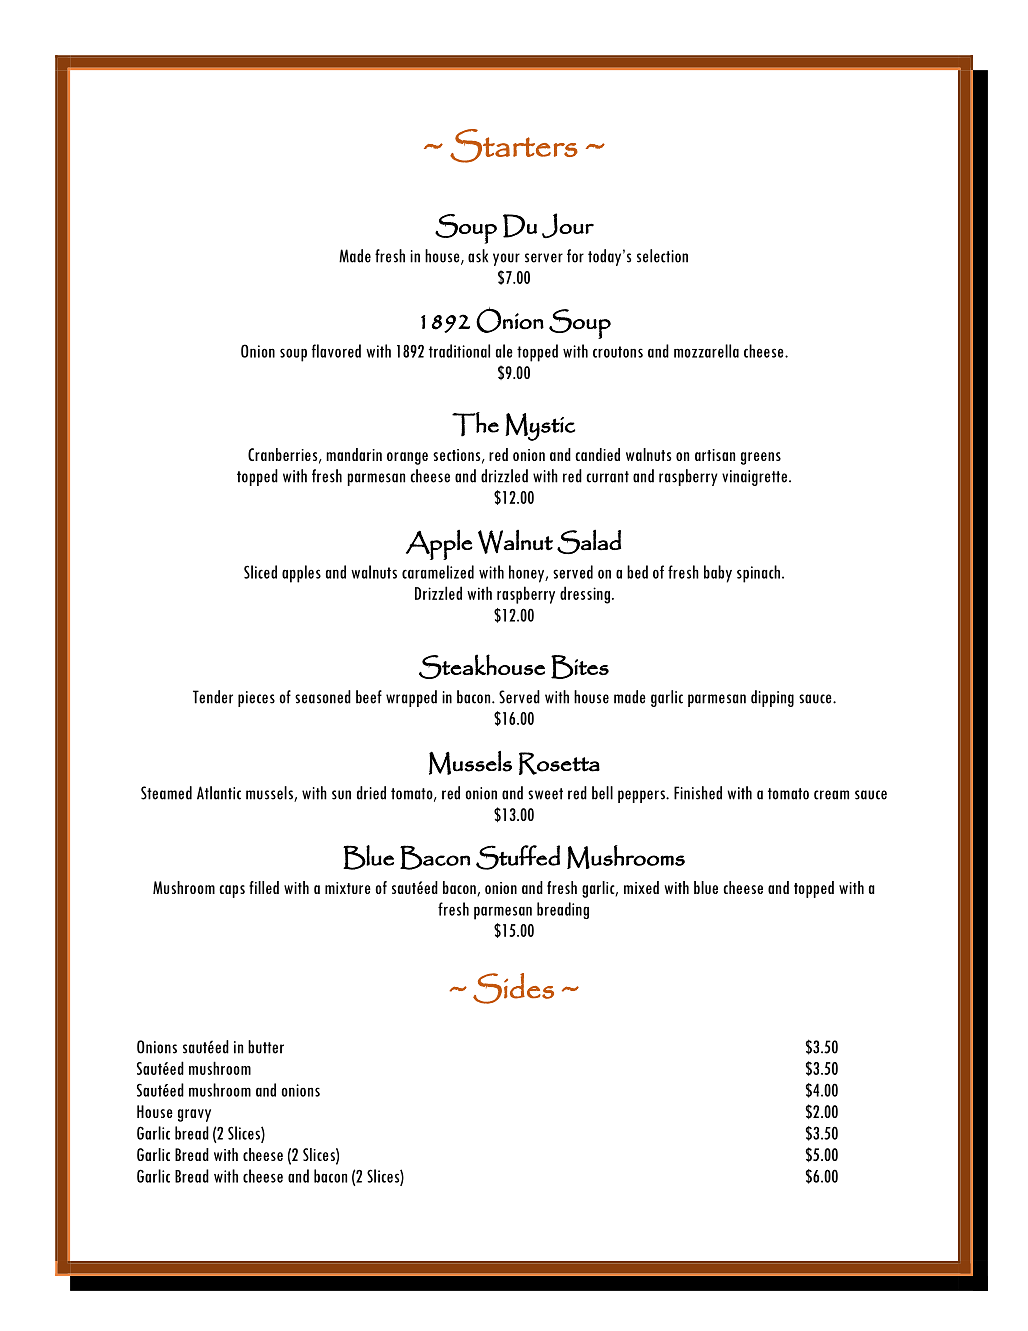  Describe the element at coordinates (772, 698) in the screenshot. I see `dipping` at that location.
